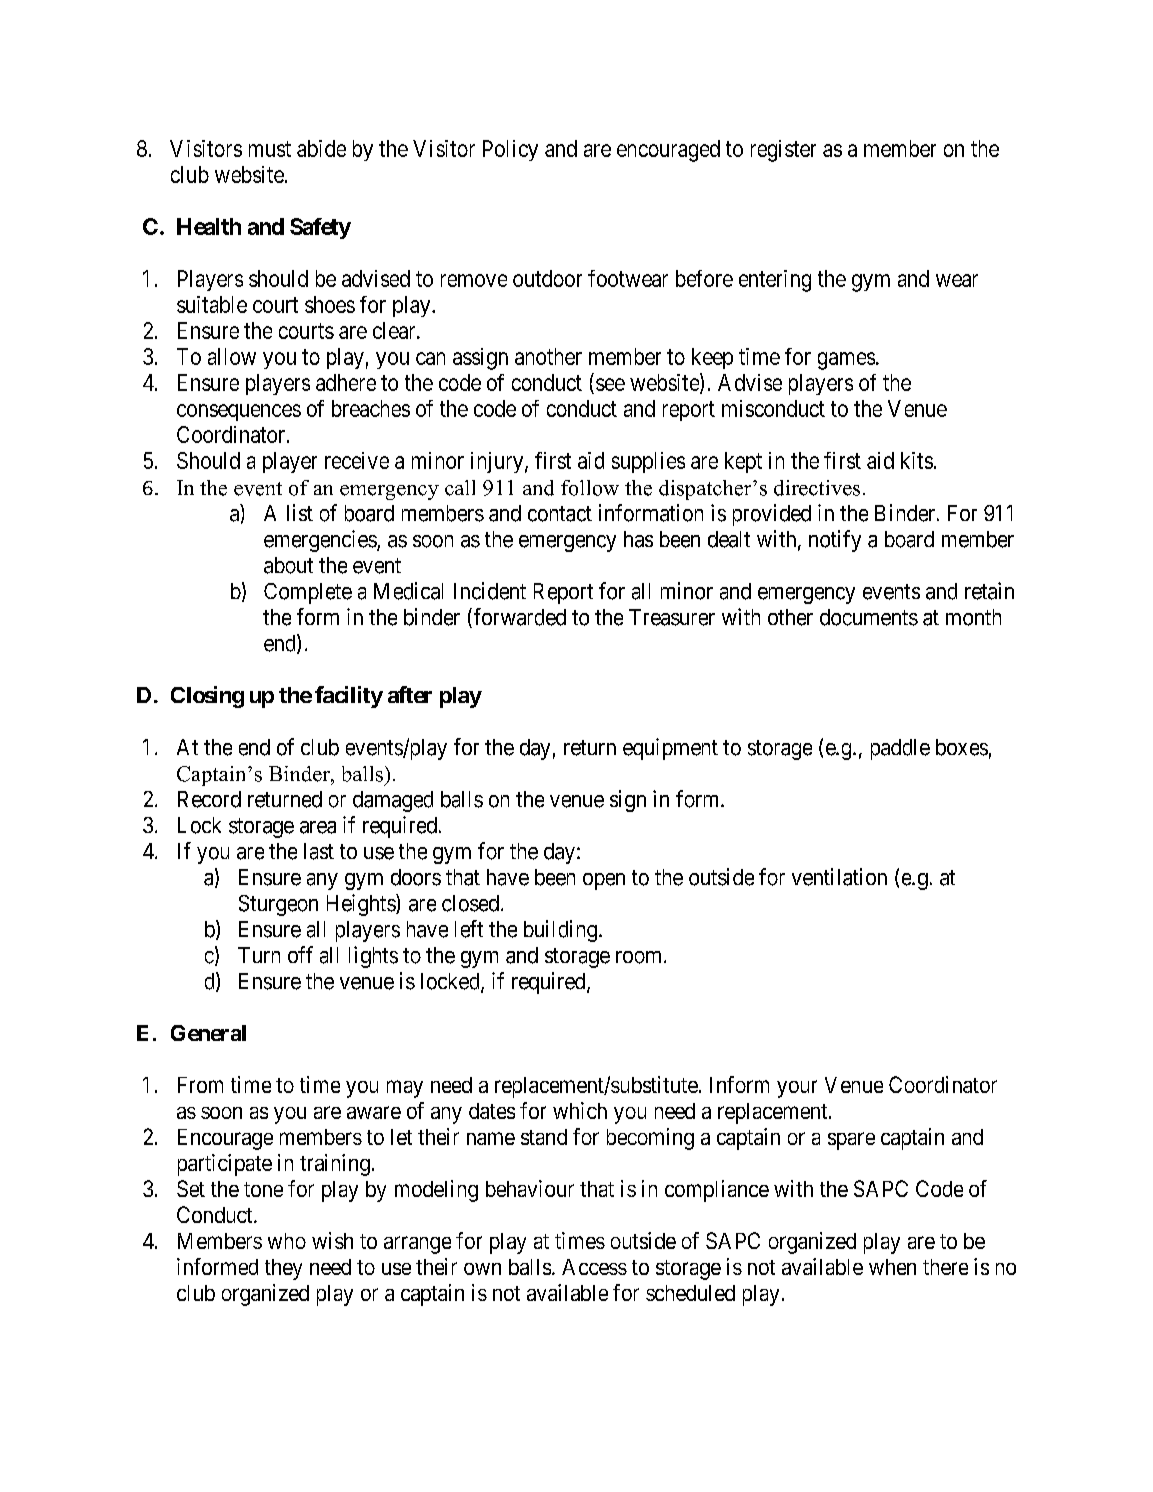 The height and width of the page is (1492, 1153). I want to click on Access, so click(594, 1267).
